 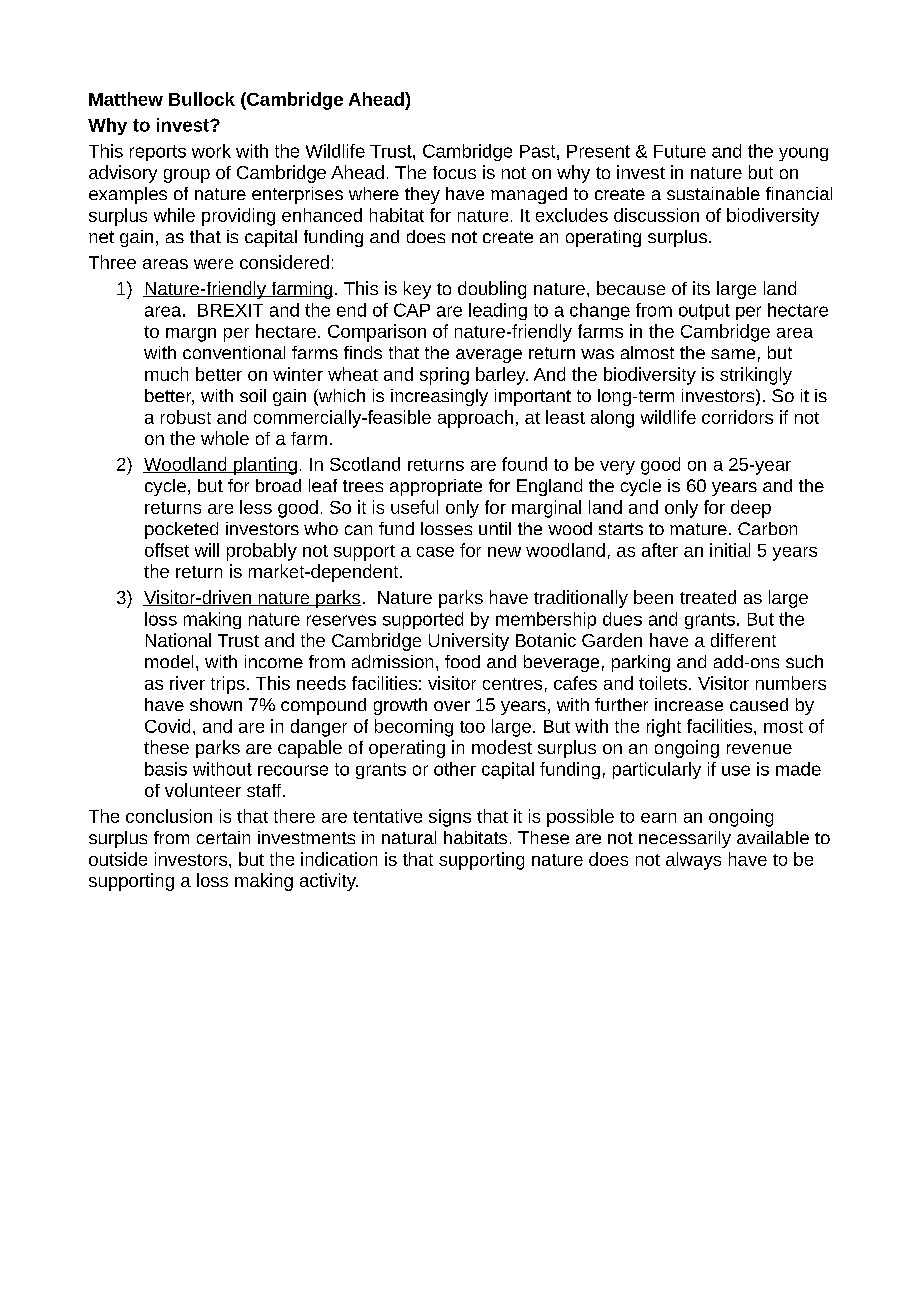 I want to click on treated, so click(x=708, y=597).
